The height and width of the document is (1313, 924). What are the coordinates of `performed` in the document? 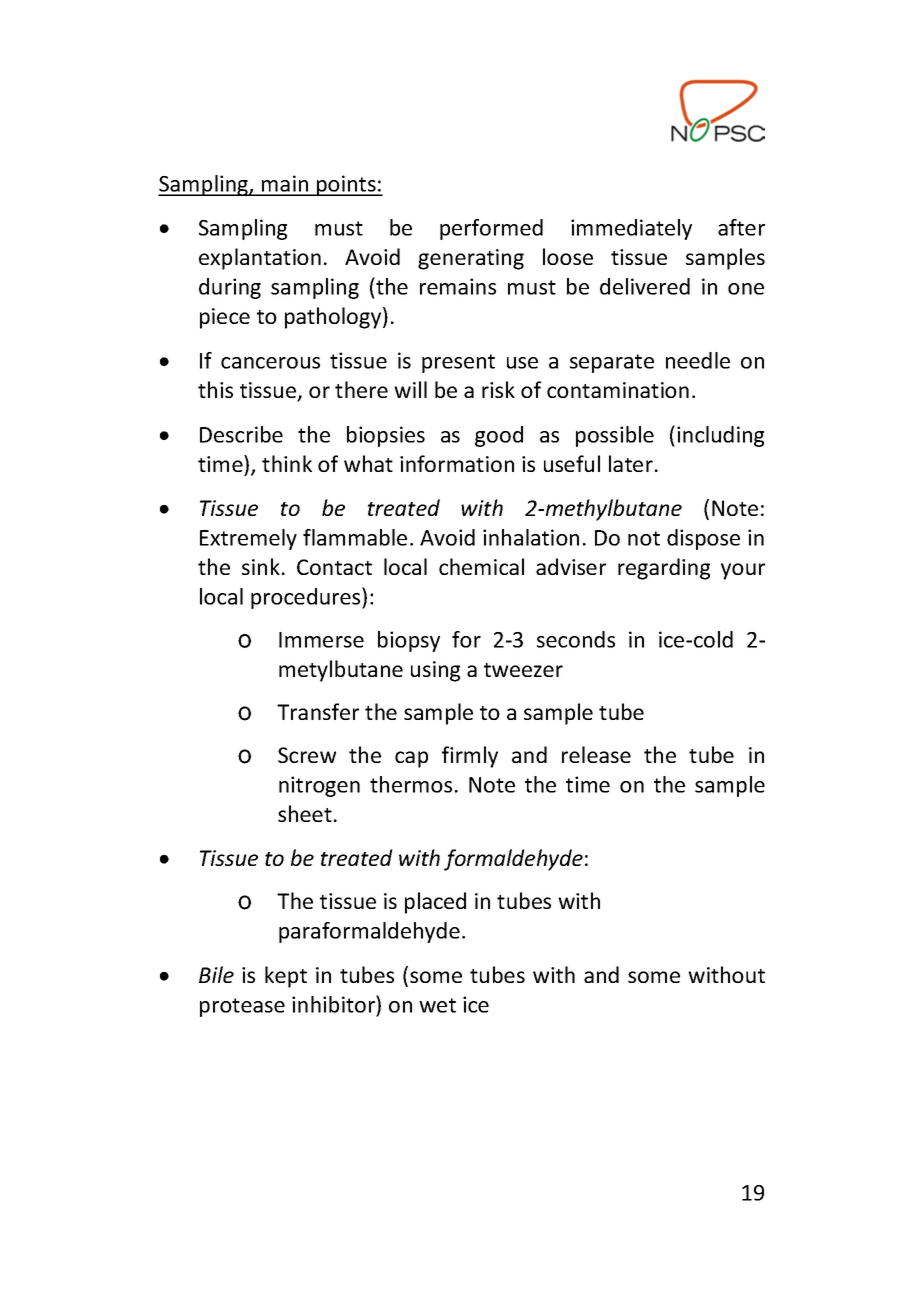 It's located at (491, 229).
